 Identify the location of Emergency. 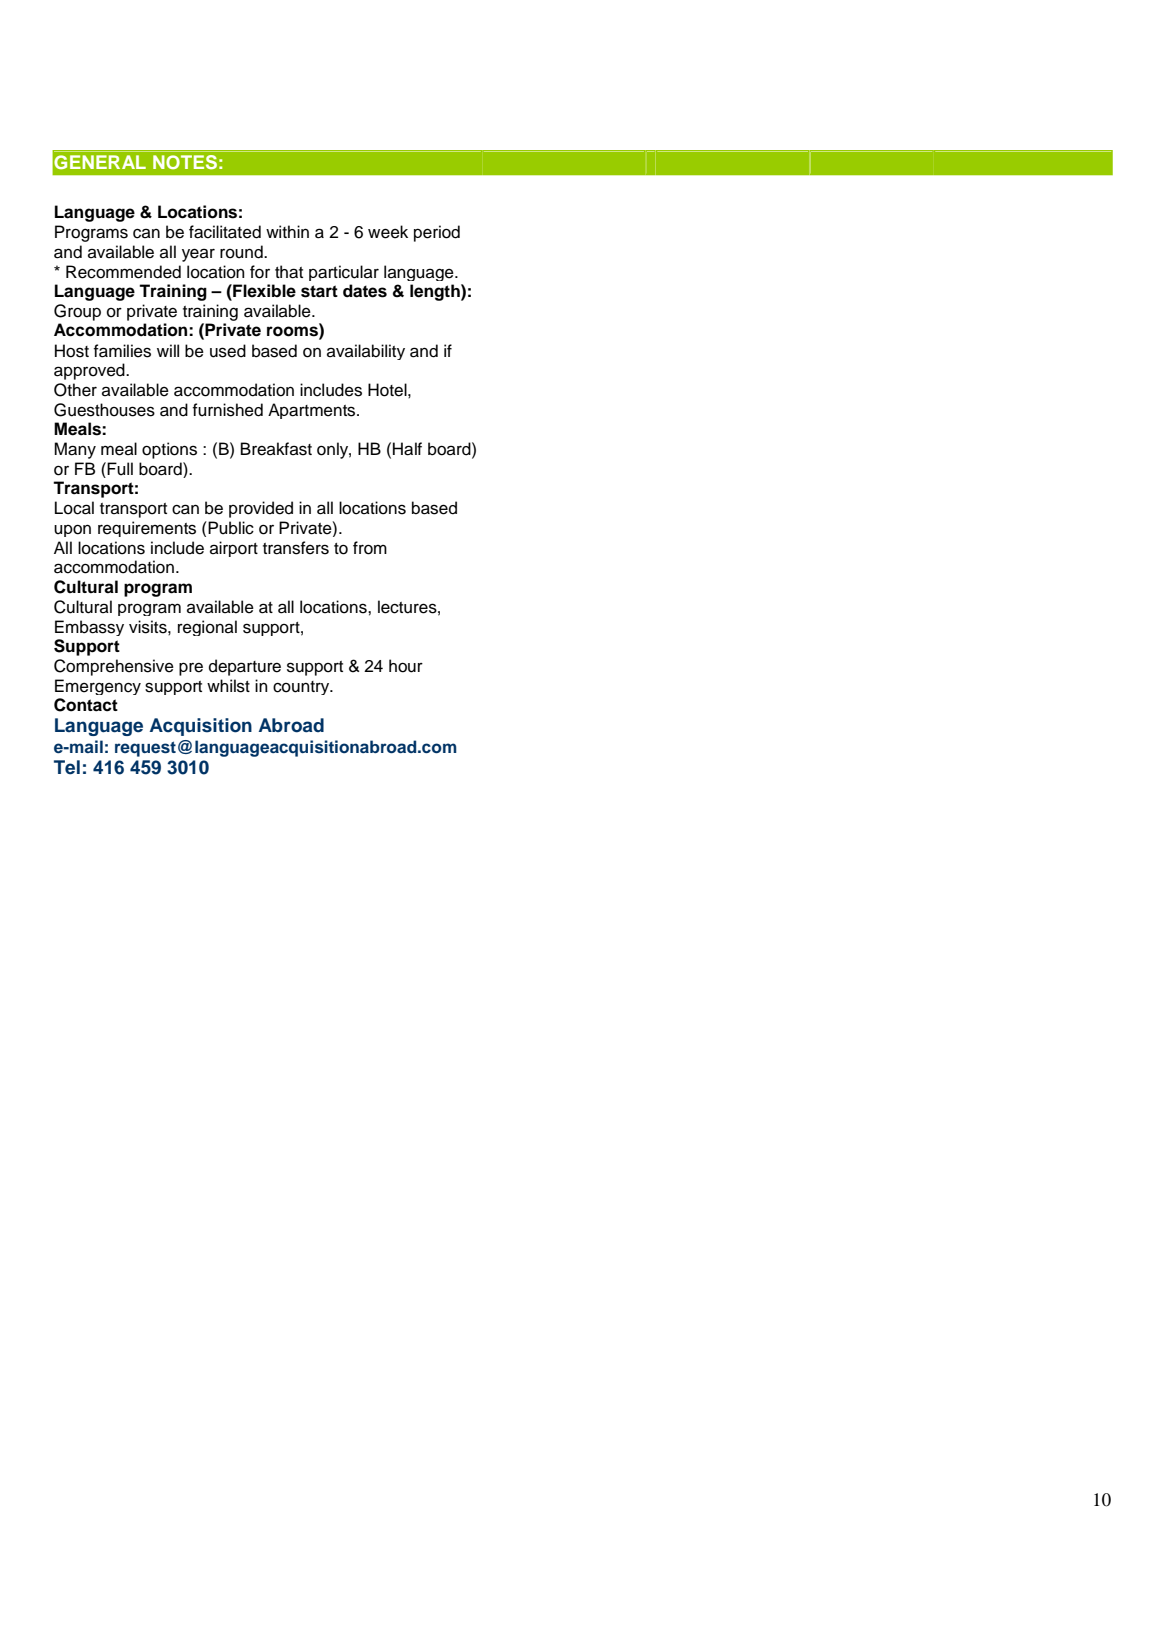
(98, 687).
